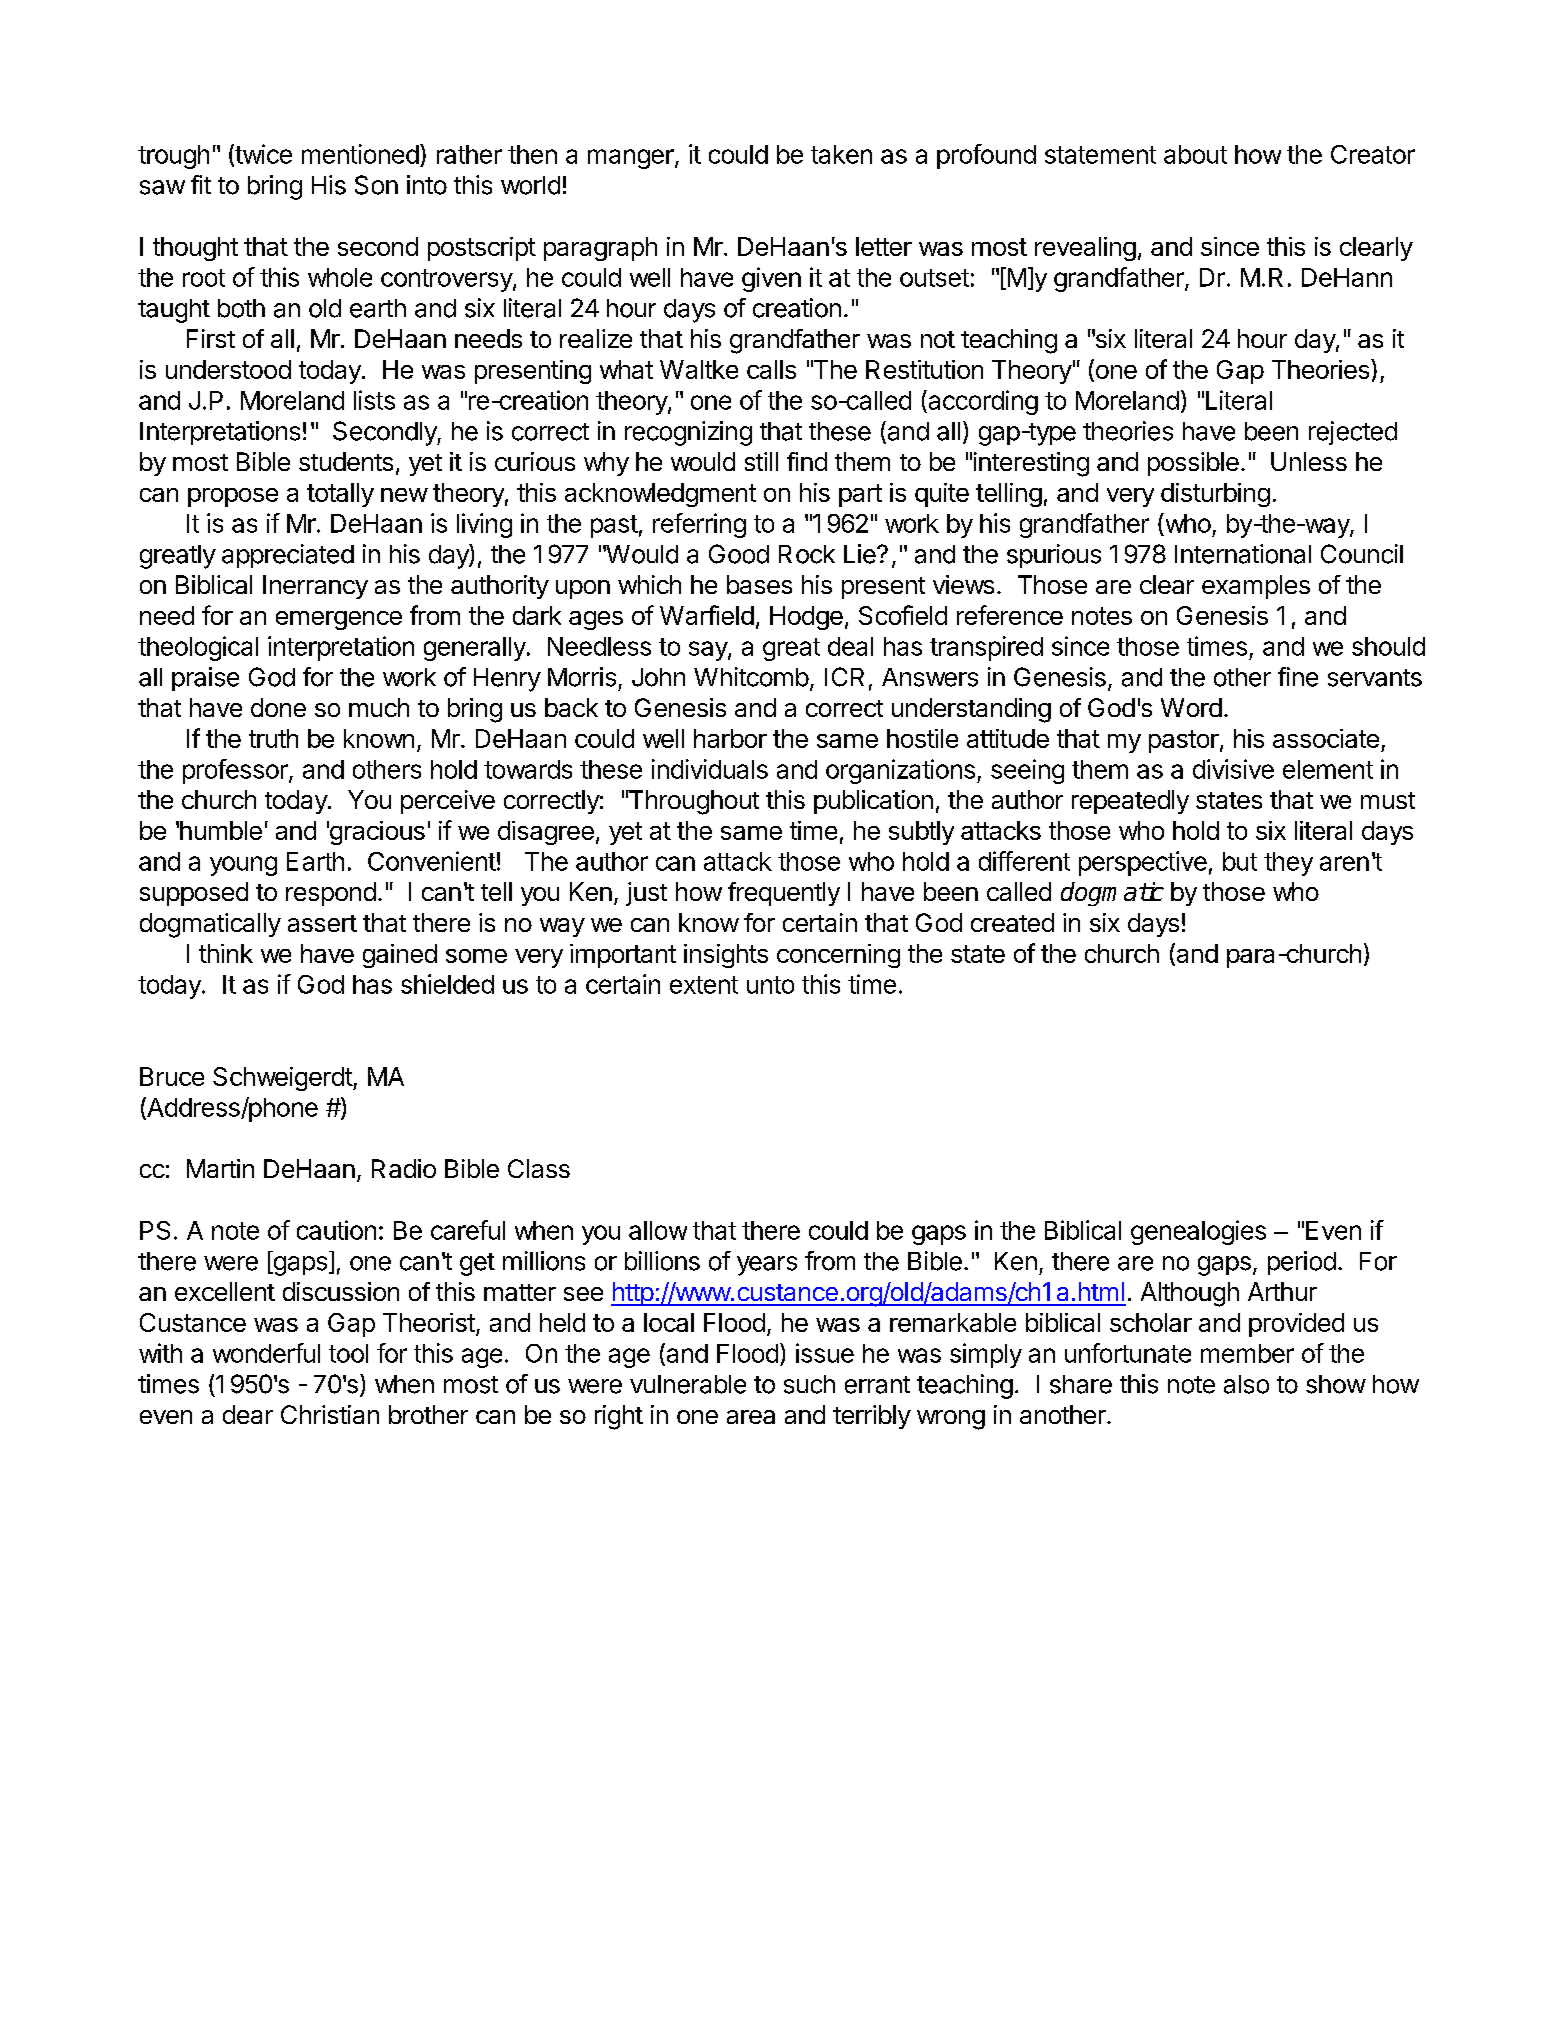 This screenshot has width=1567, height=2028. What do you see at coordinates (376, 185) in the screenshot?
I see `Son` at bounding box center [376, 185].
